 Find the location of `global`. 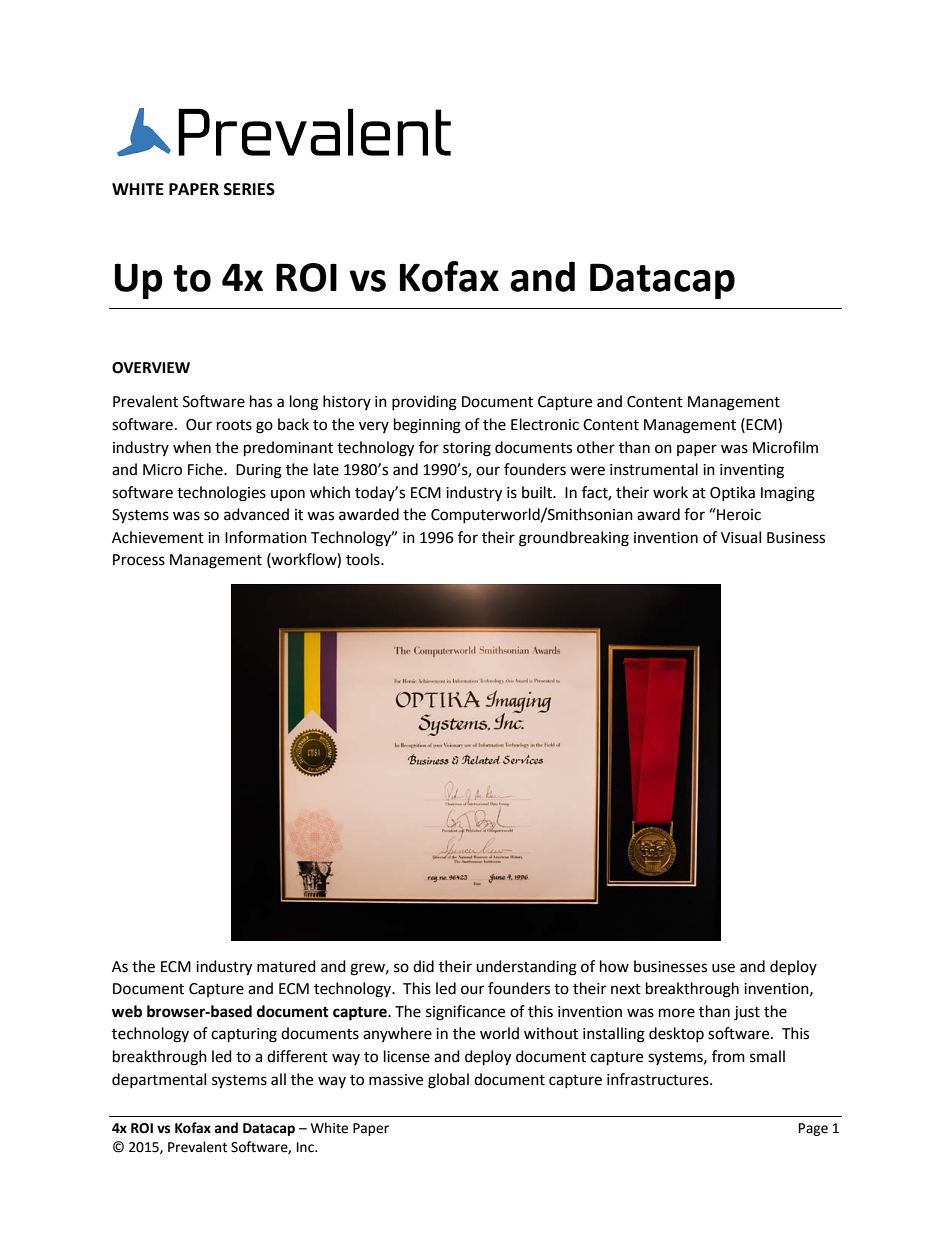

global is located at coordinates (448, 1081).
